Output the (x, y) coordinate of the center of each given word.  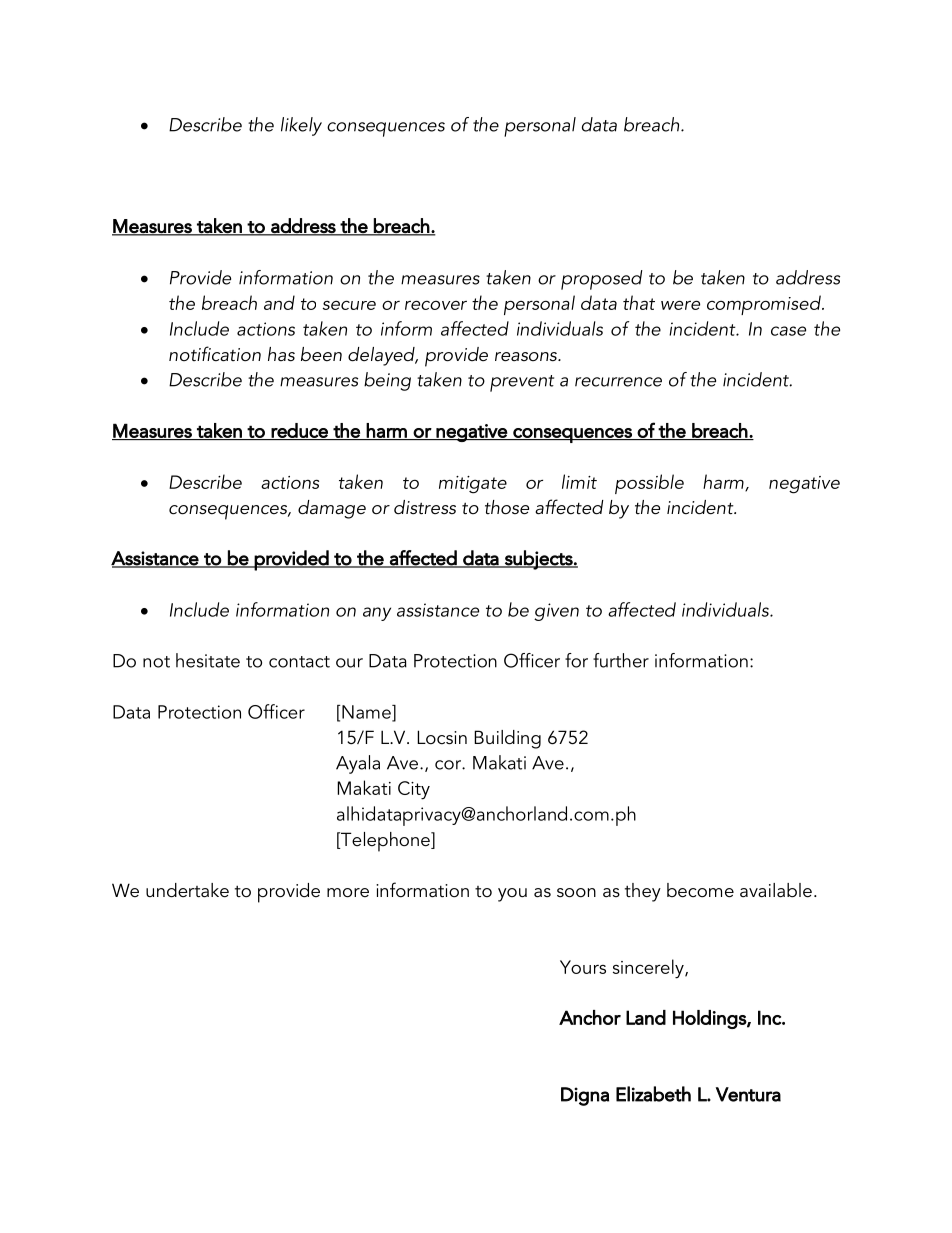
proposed (602, 280)
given (556, 612)
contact (299, 662)
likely (301, 126)
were (680, 305)
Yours (583, 967)
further (621, 660)
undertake (187, 890)
